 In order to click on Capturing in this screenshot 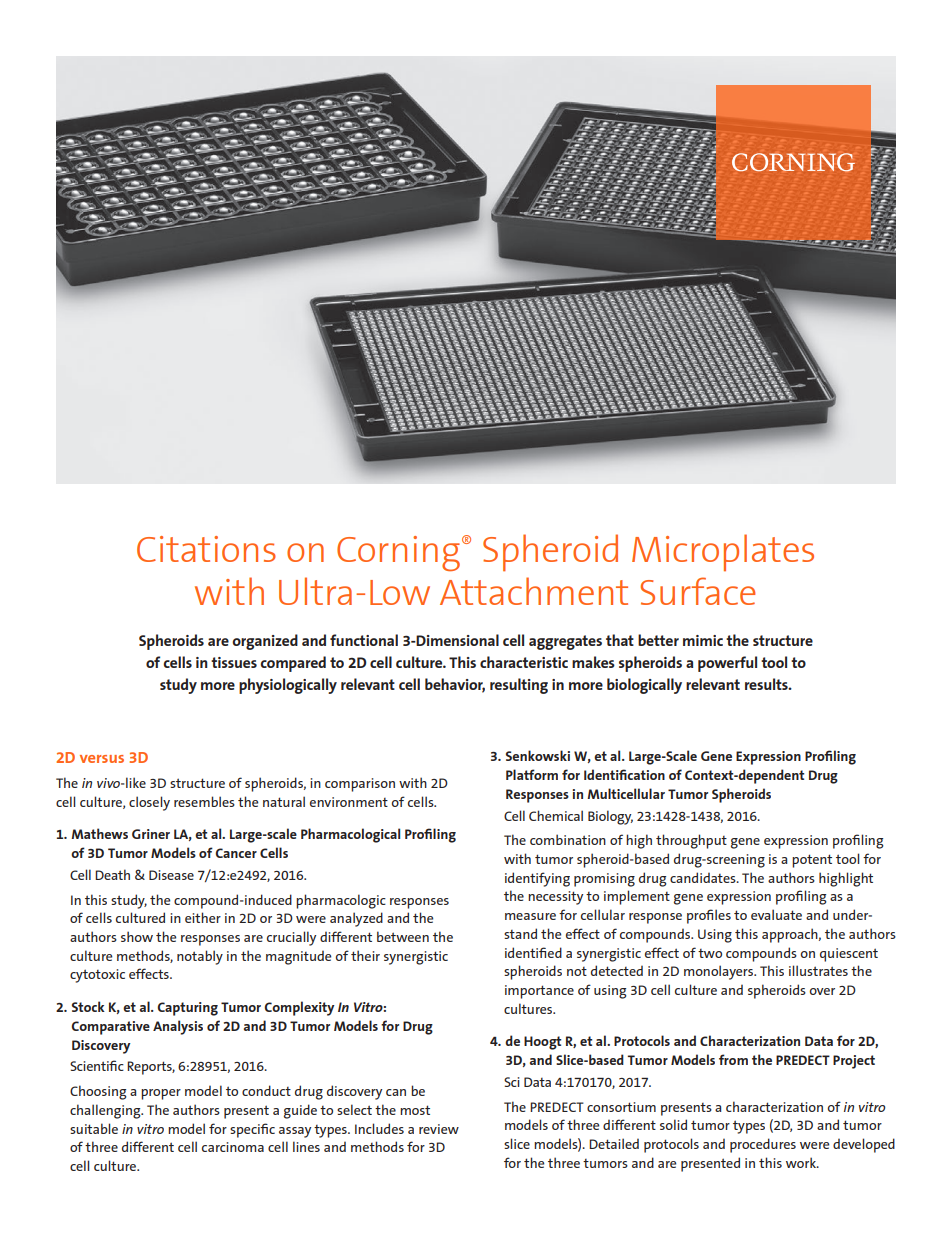, I will do `click(187, 1009)`.
